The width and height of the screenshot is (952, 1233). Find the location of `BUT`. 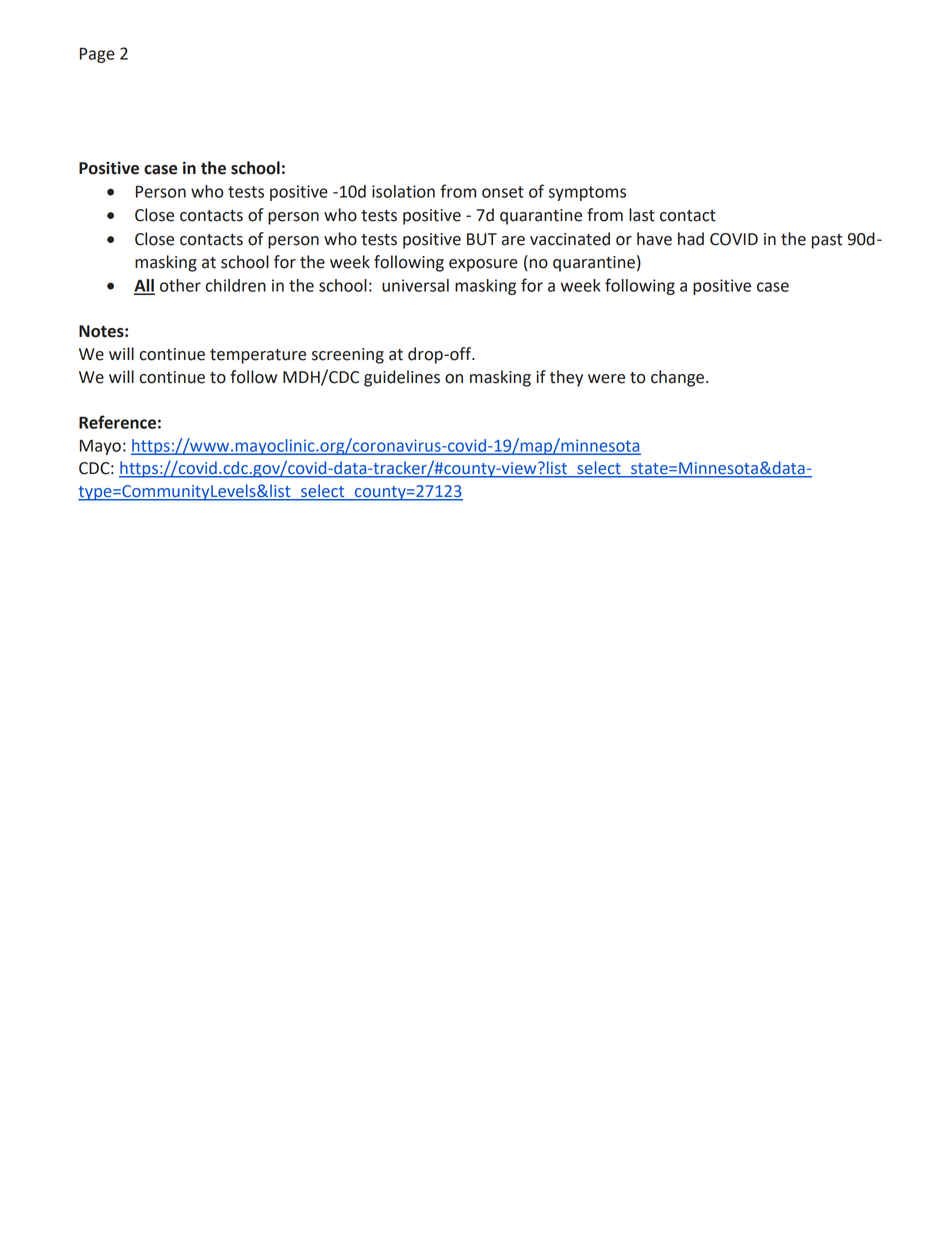

BUT is located at coordinates (482, 239).
